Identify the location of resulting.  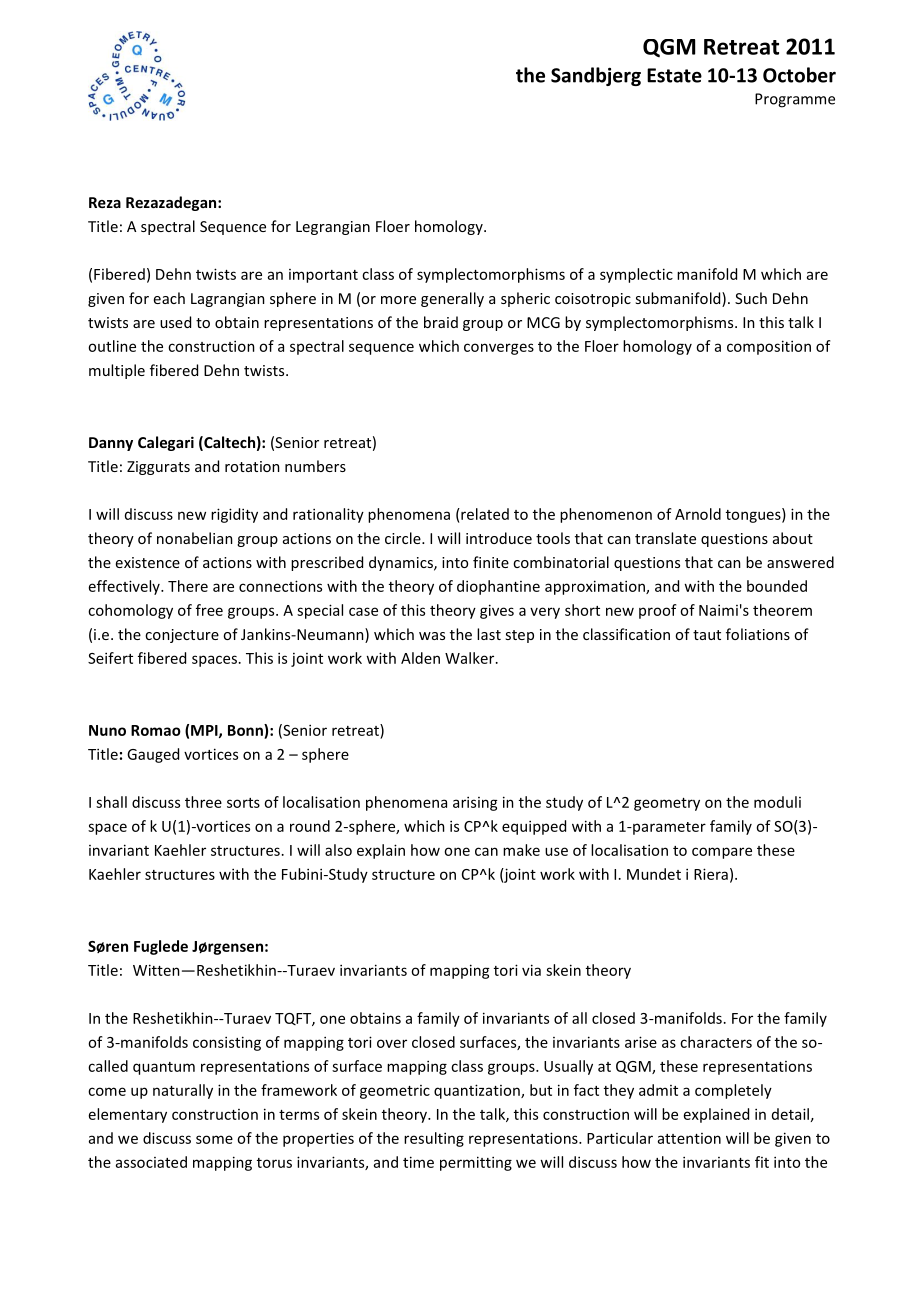
(434, 1139).
